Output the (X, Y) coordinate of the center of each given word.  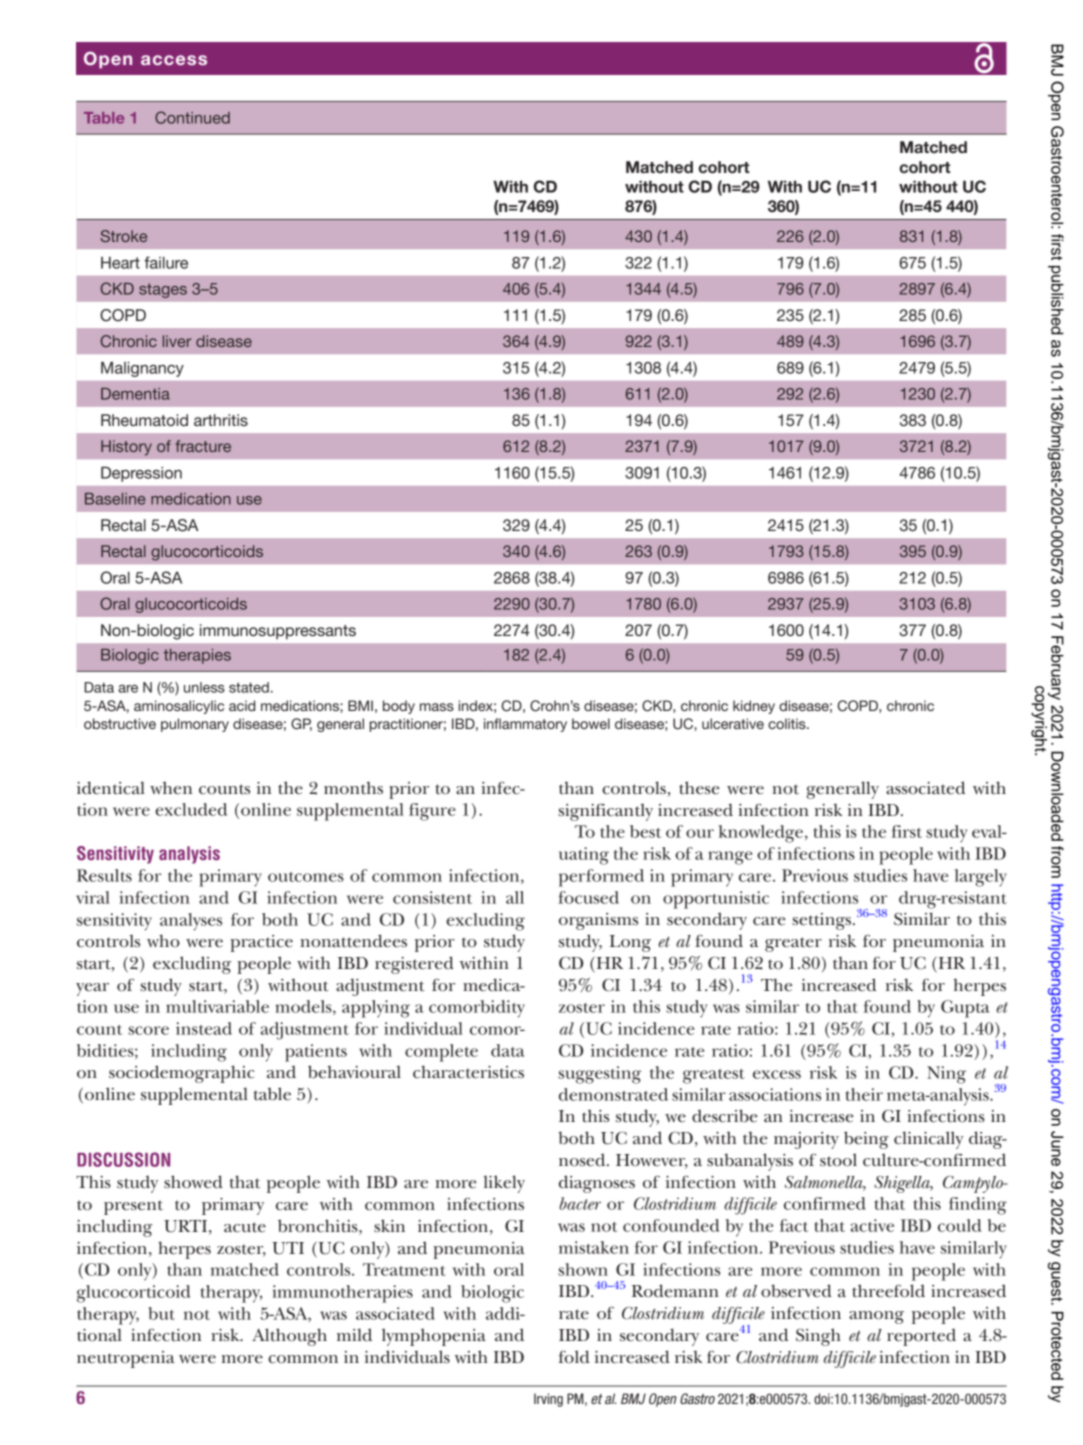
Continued (192, 117)
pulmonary (195, 725)
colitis (788, 723)
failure (166, 262)
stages (163, 290)
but (161, 1313)
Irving (548, 1400)
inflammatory (525, 725)
